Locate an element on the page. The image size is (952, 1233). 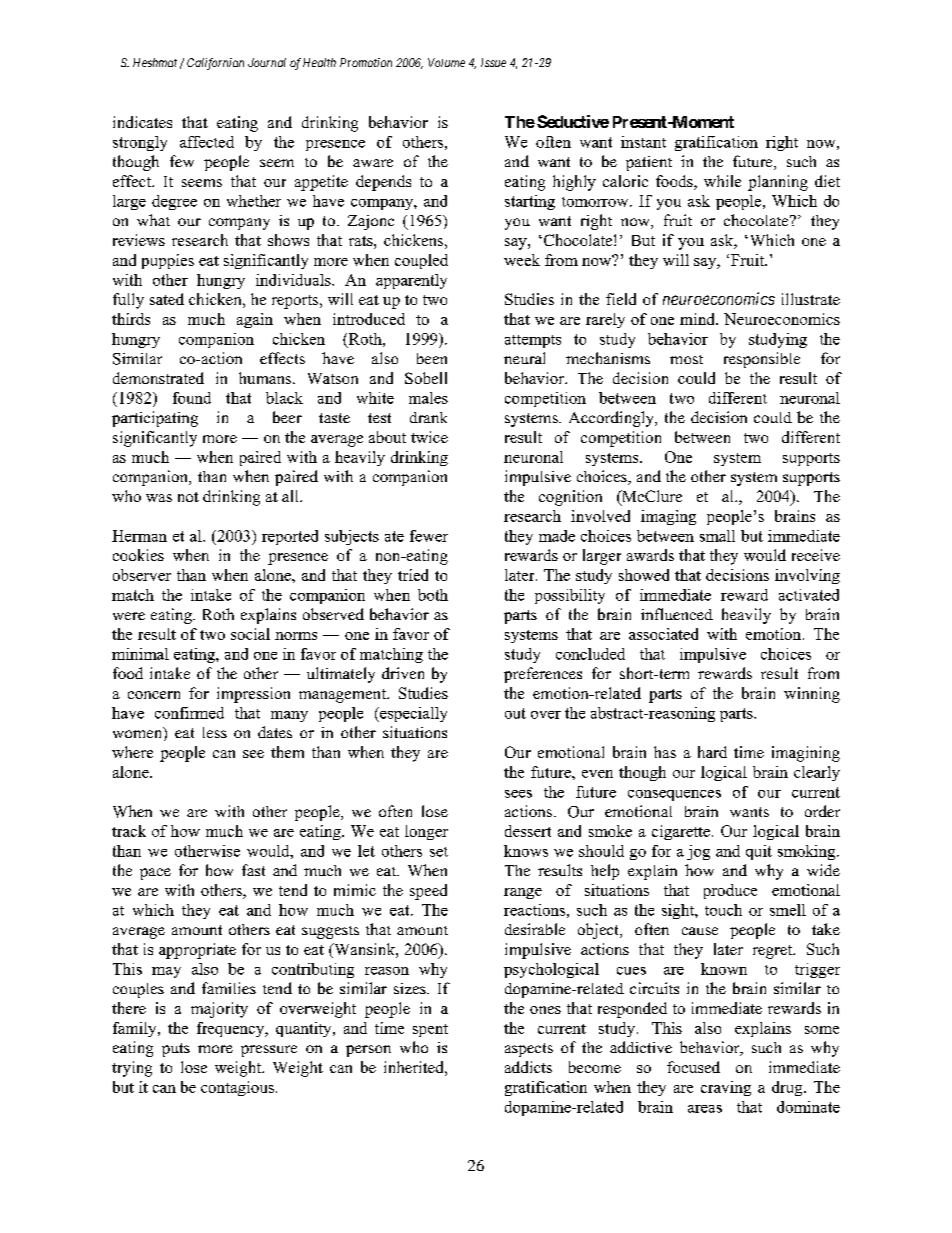
fast is located at coordinates (253, 870).
